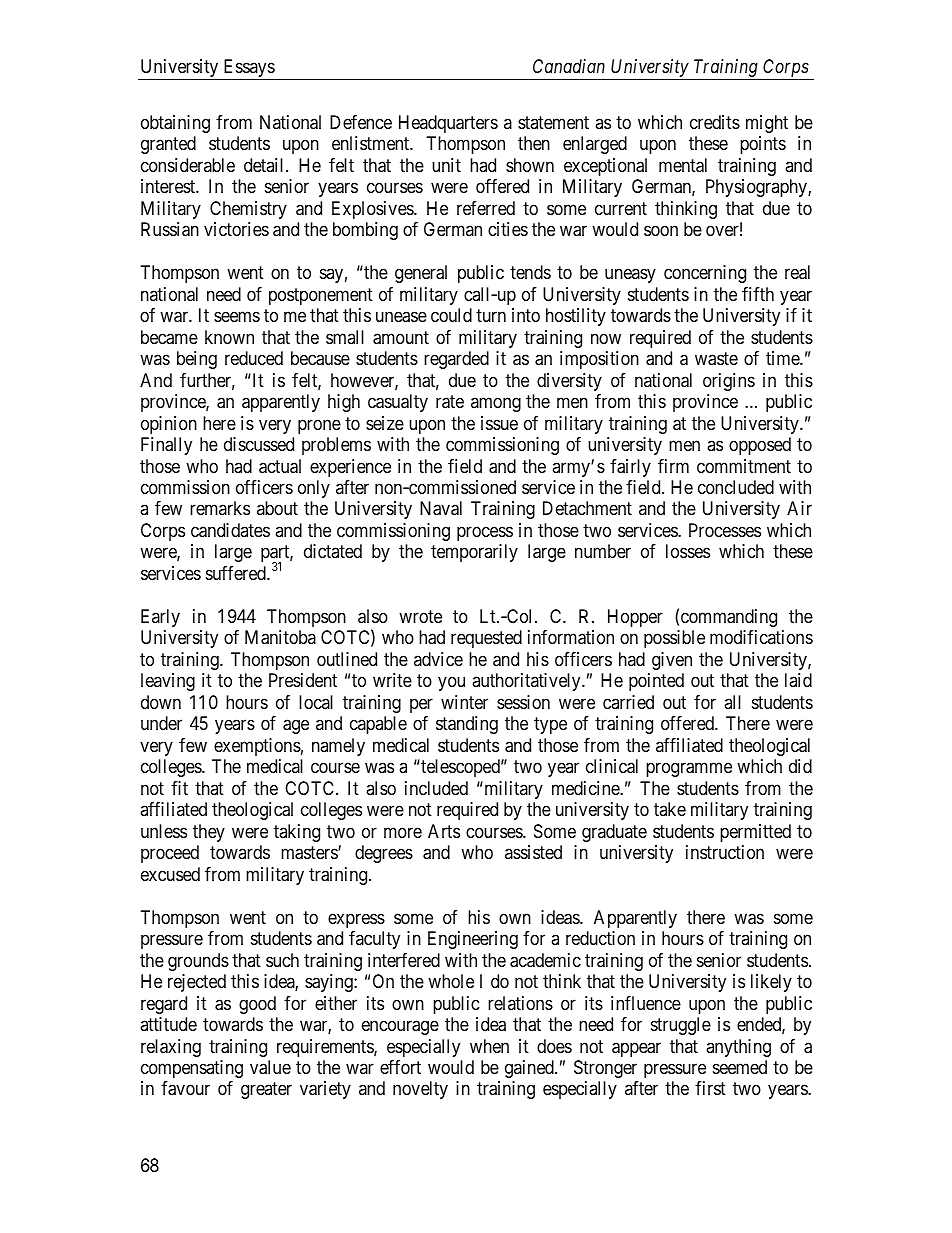  What do you see at coordinates (270, 1067) in the screenshot?
I see `value` at bounding box center [270, 1067].
